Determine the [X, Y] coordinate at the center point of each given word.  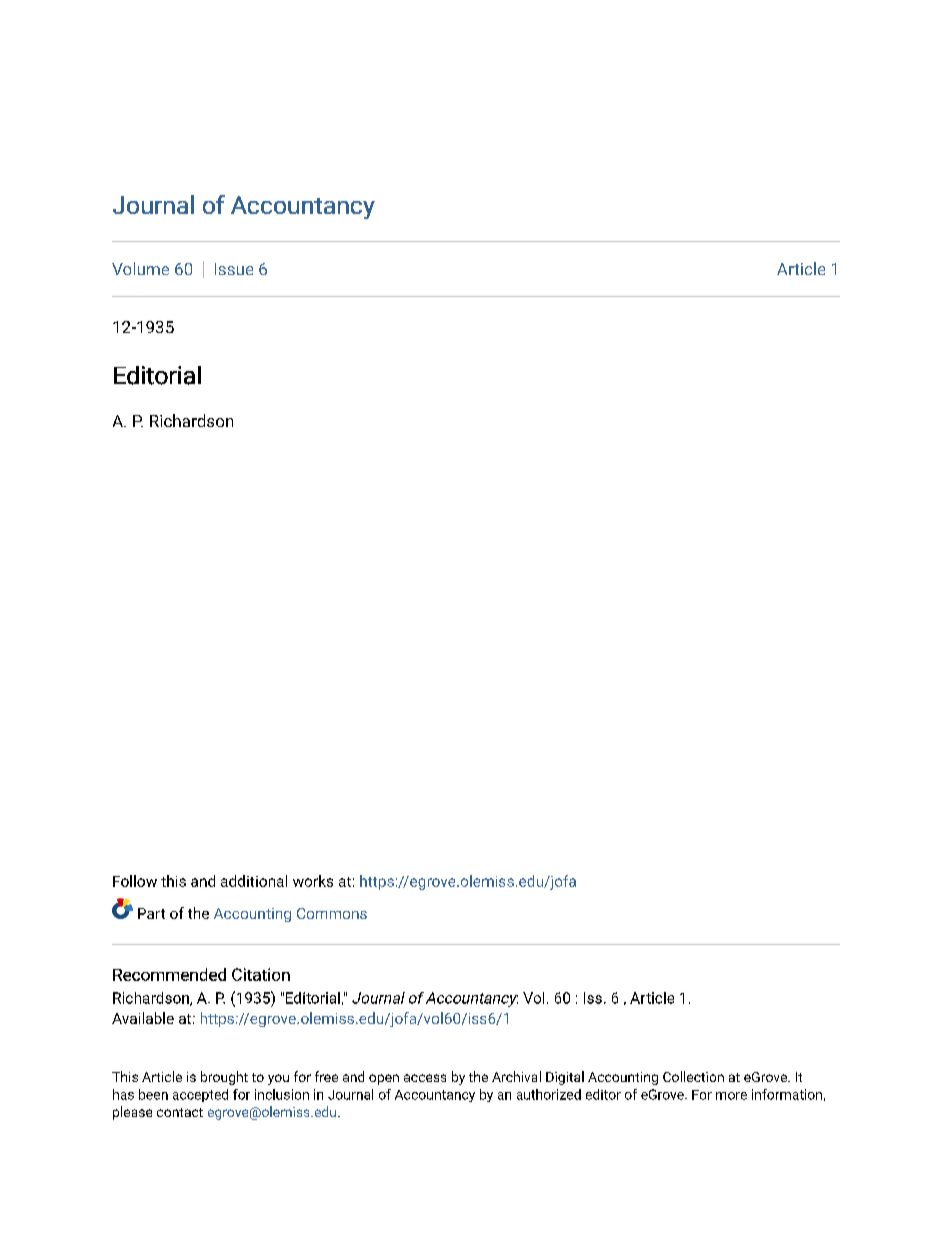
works [313, 881]
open [384, 1079]
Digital [565, 1078]
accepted [200, 1095]
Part [151, 913]
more [731, 1096]
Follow [135, 881]
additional [254, 881]
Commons [332, 913]
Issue [234, 269]
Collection [693, 1076]
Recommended [169, 974]
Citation [261, 974]
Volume [140, 268]
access [425, 1078]
